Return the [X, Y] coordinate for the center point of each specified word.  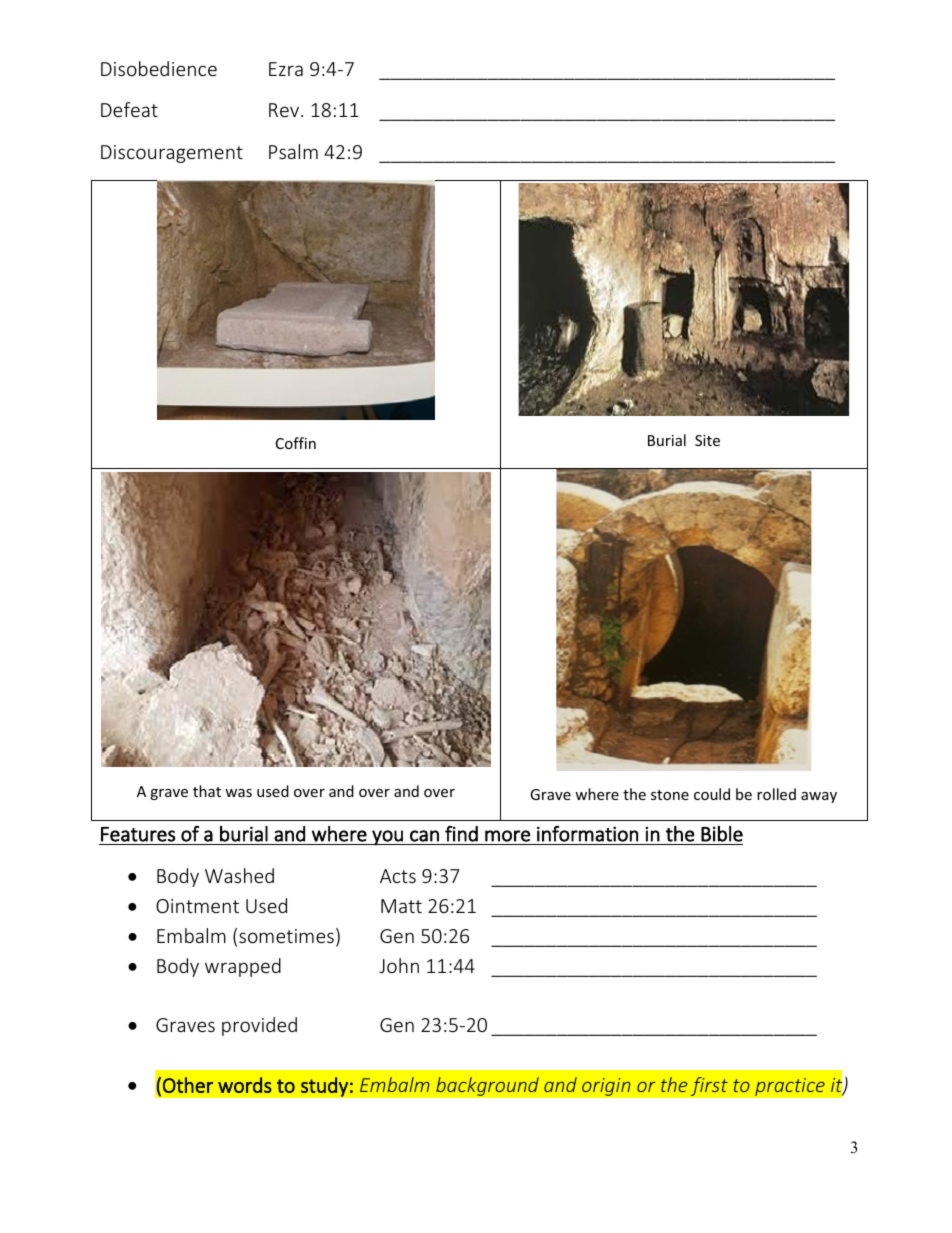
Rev [285, 110]
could [712, 794]
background [487, 1086]
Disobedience [159, 68]
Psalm [293, 151]
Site [707, 440]
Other [188, 1085]
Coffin [296, 443]
